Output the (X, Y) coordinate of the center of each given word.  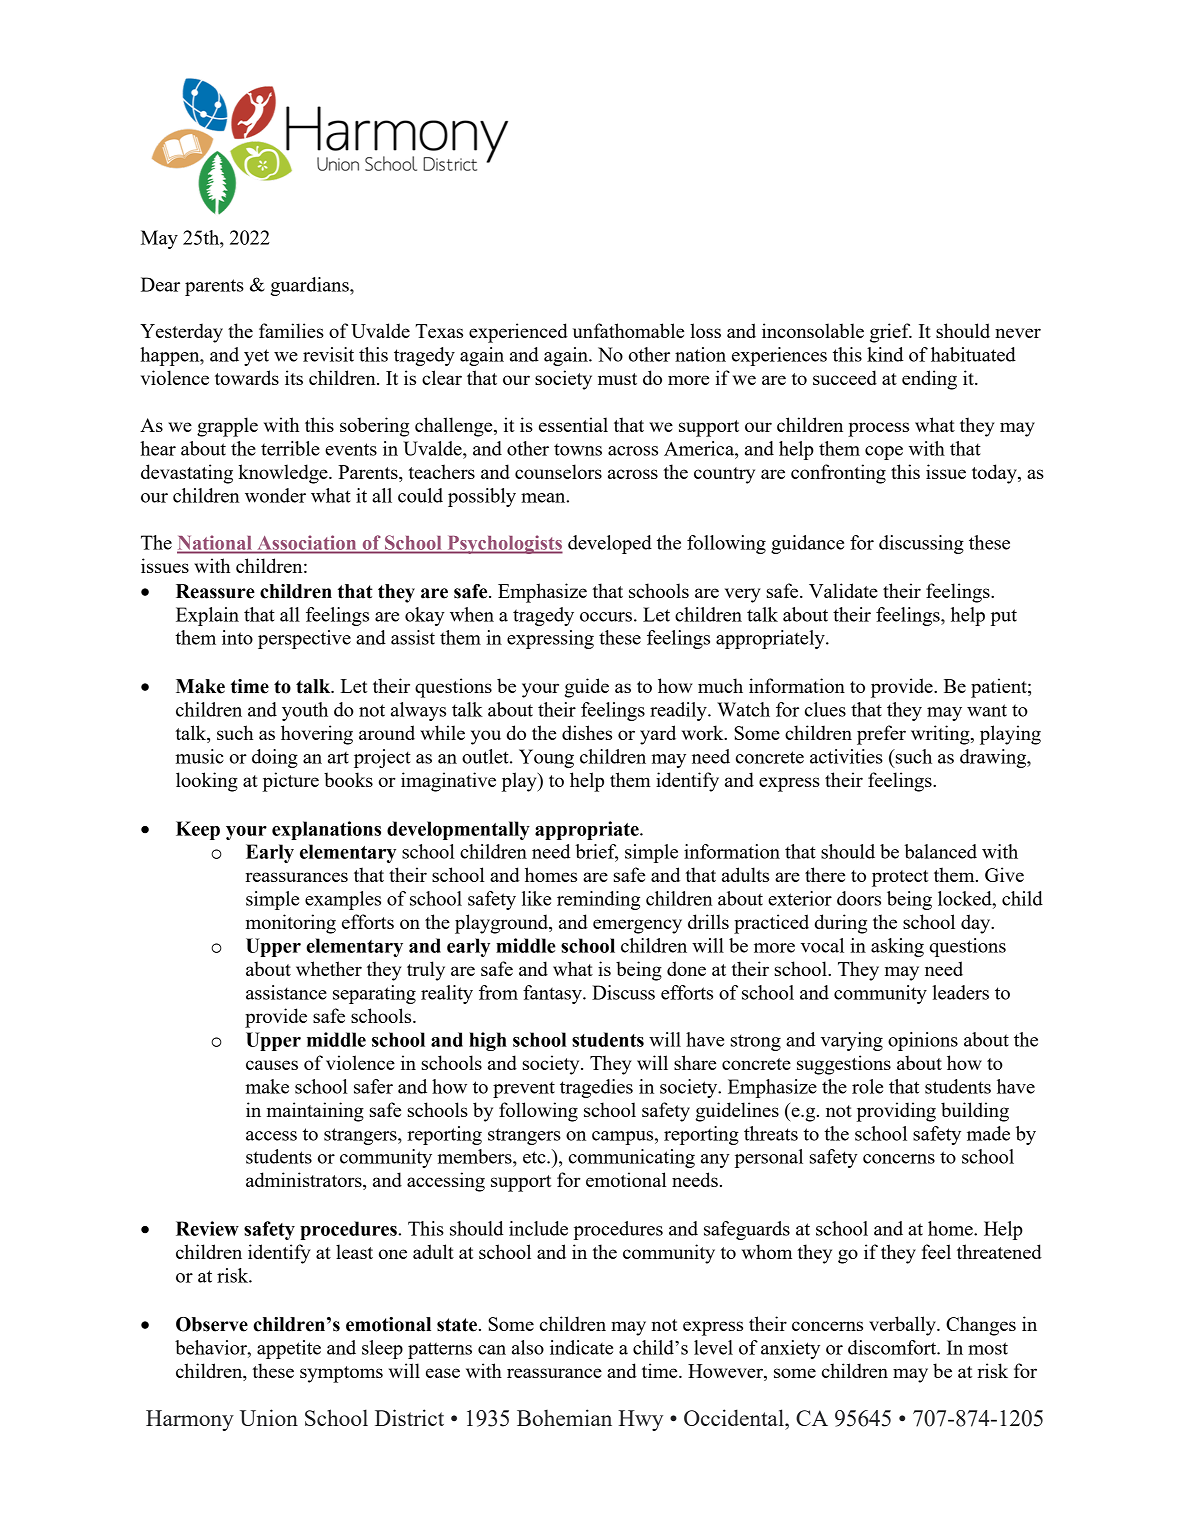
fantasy (553, 994)
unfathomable (628, 330)
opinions (923, 1041)
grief (891, 333)
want (987, 710)
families (291, 330)
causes (272, 1065)
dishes (587, 732)
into (237, 637)
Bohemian (564, 1417)
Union (269, 1417)
